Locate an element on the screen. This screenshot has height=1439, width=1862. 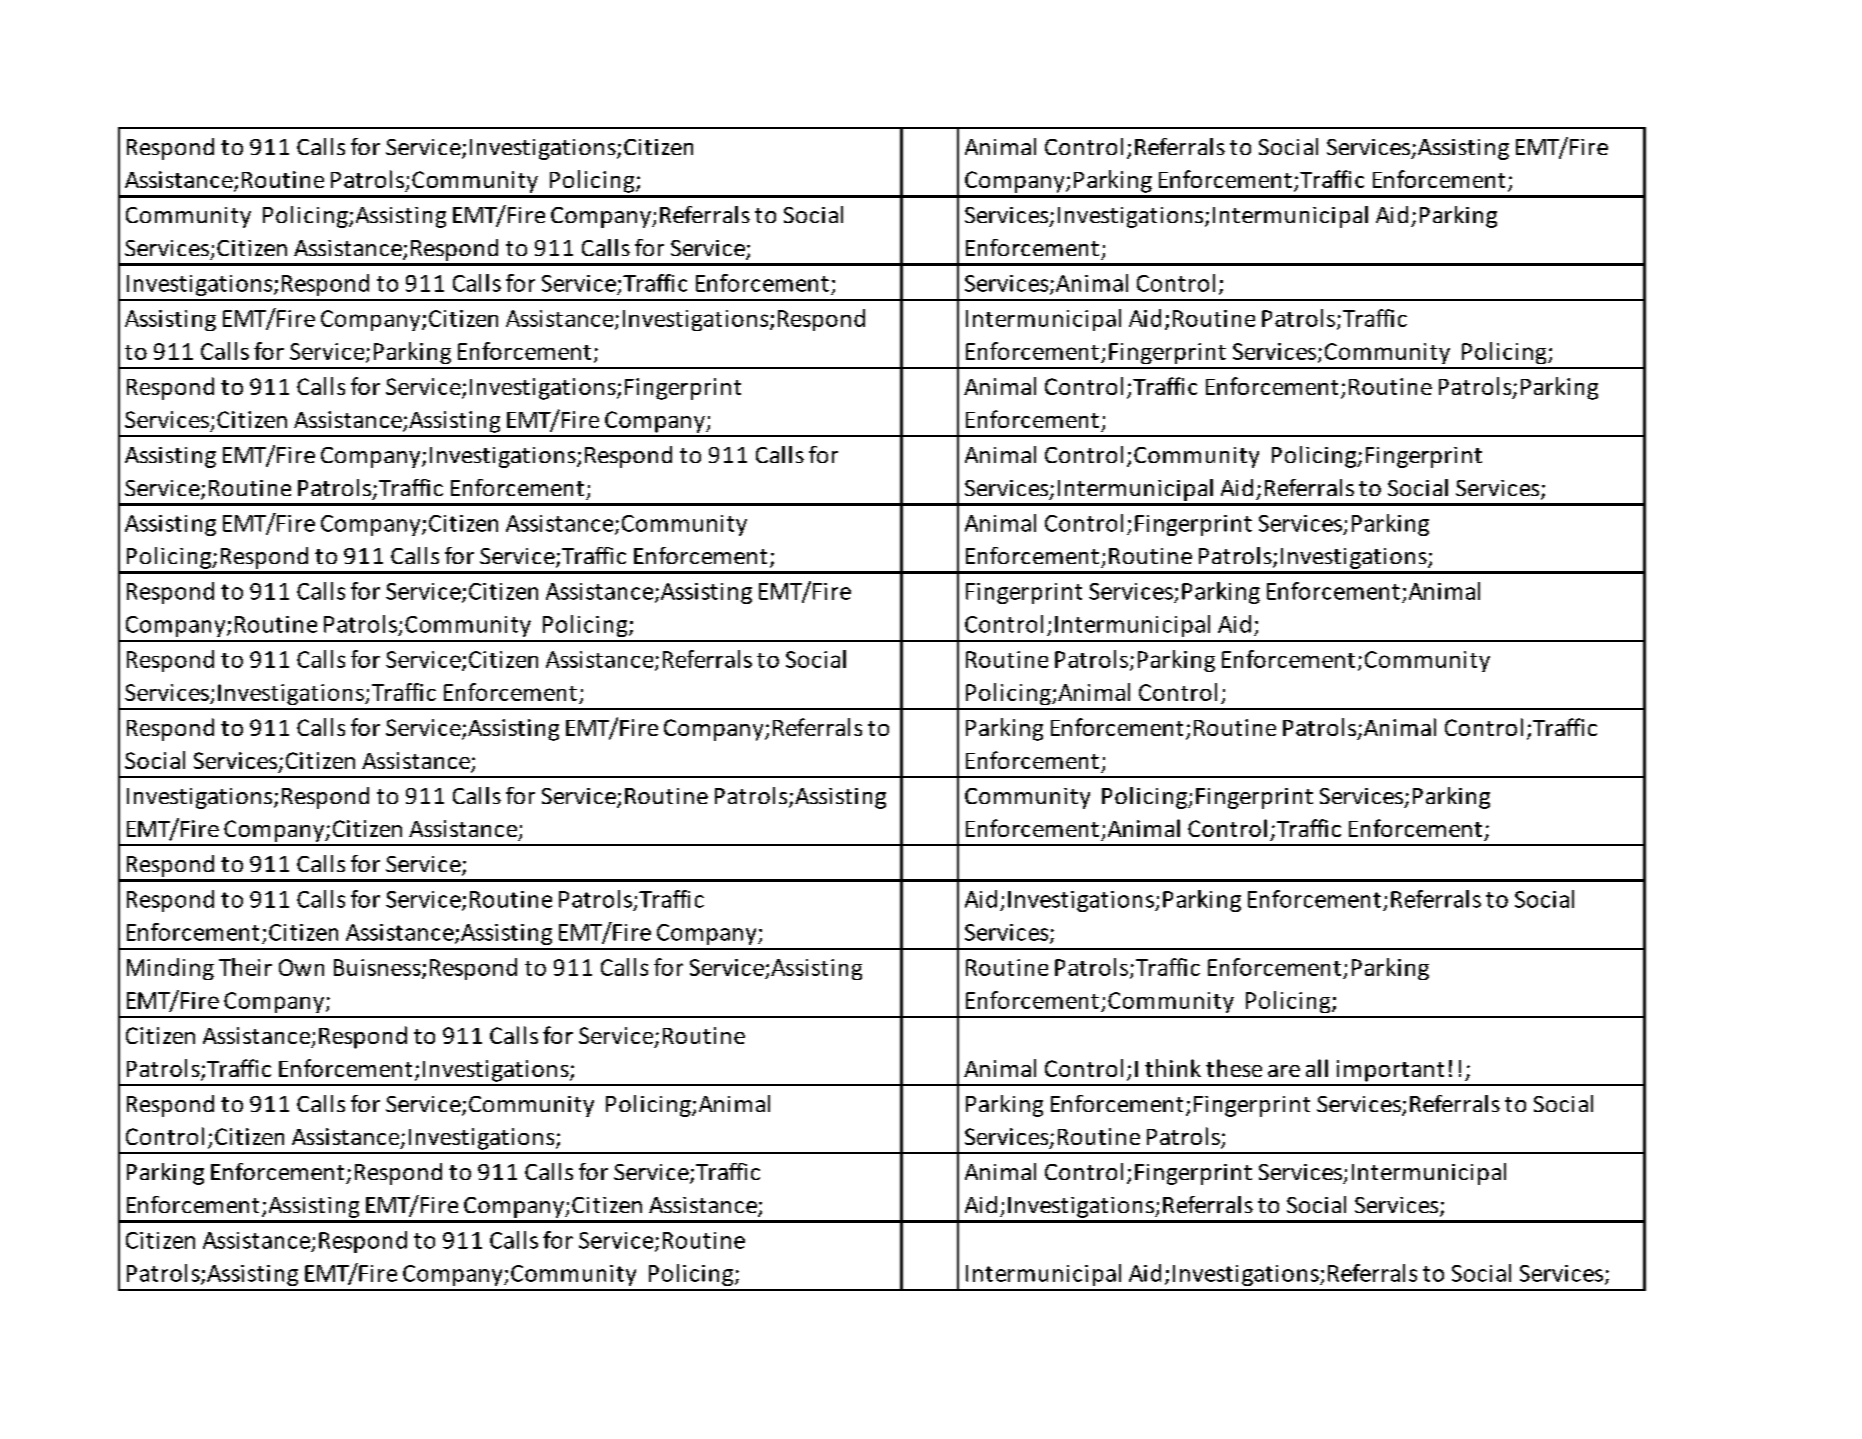
are is located at coordinates (1284, 1071).
